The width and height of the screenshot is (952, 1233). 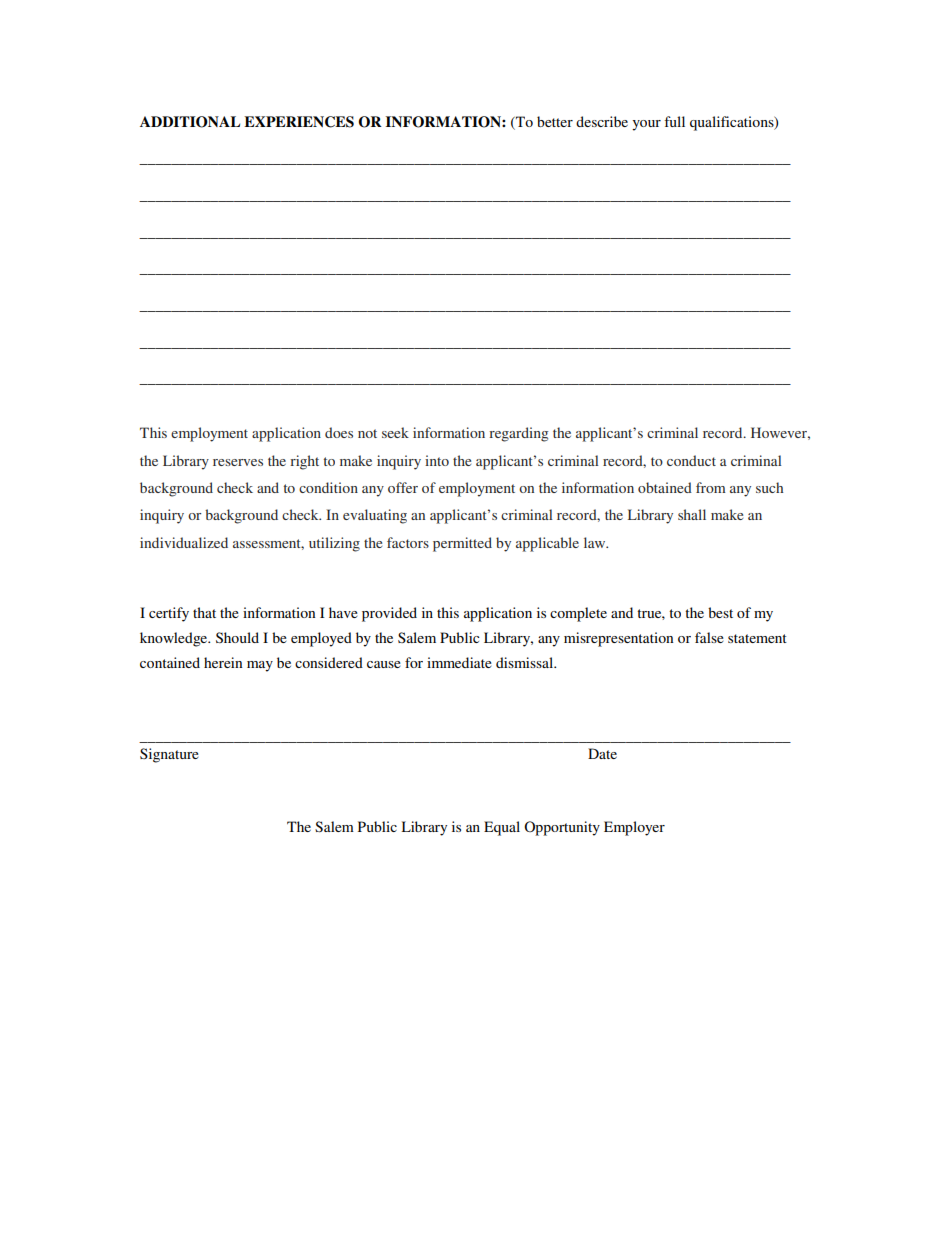 I want to click on permitted, so click(x=462, y=544).
